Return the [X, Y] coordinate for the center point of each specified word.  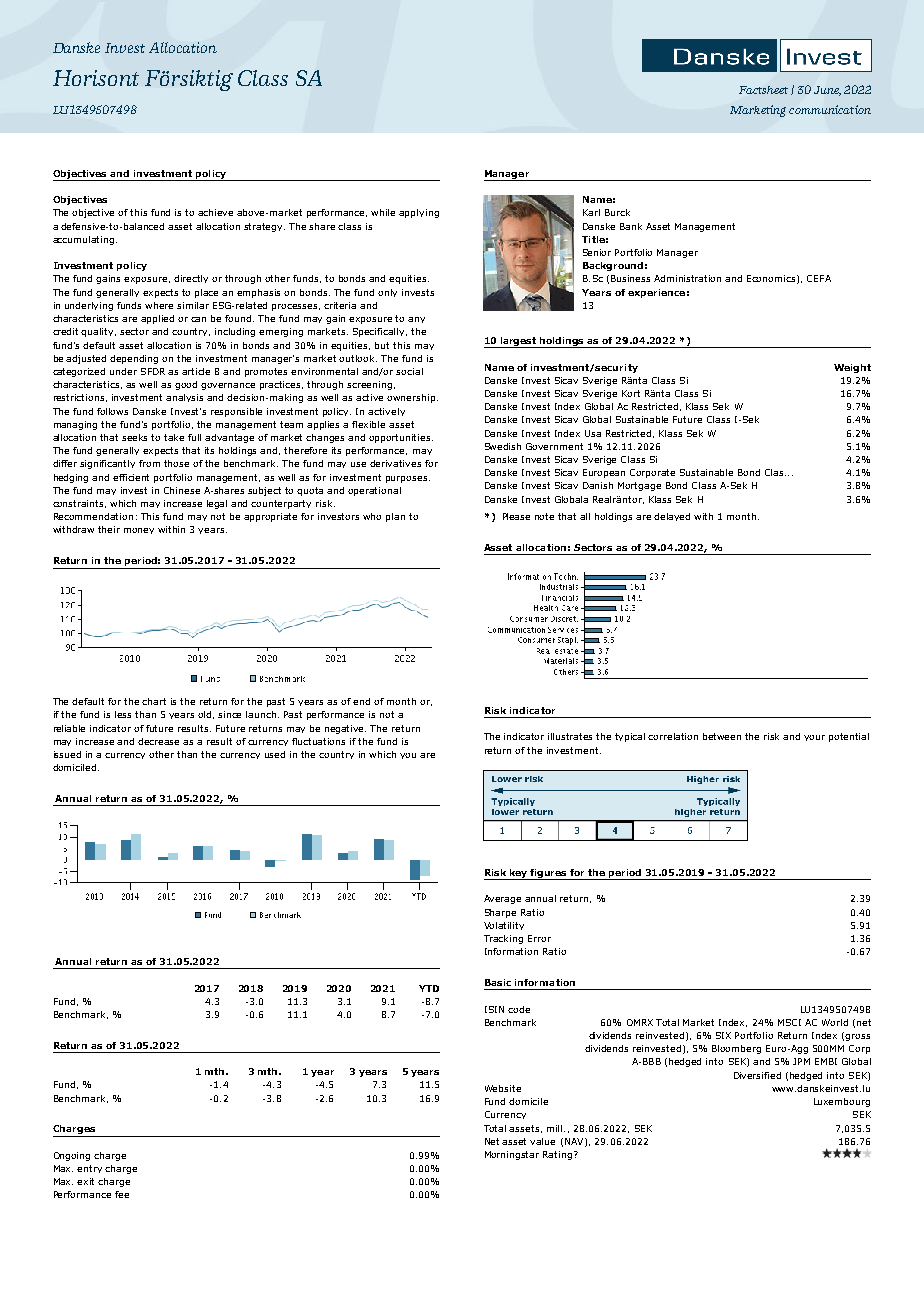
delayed [672, 517]
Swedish [503, 446]
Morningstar [512, 1155]
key [519, 874]
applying [419, 213]
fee [122, 1194]
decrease [158, 741]
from [149, 463]
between [722, 736]
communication [830, 109]
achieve [215, 212]
